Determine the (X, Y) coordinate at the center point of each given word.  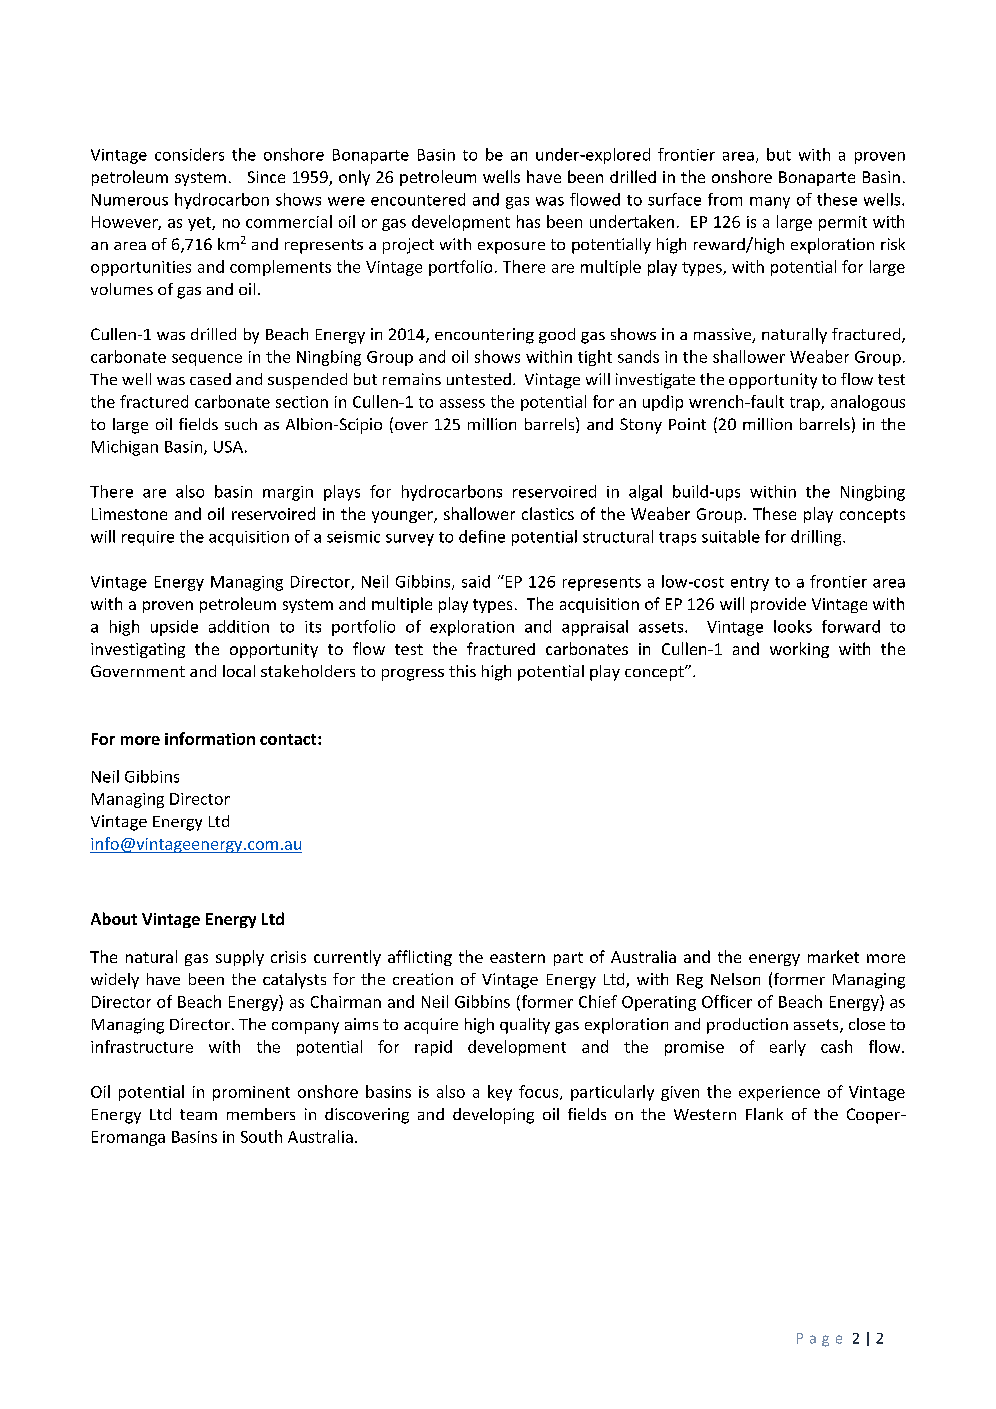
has (528, 221)
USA (228, 447)
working (799, 650)
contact (289, 739)
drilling (817, 538)
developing (493, 1116)
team (198, 1114)
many (770, 203)
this (462, 671)
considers (189, 154)
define (482, 536)
